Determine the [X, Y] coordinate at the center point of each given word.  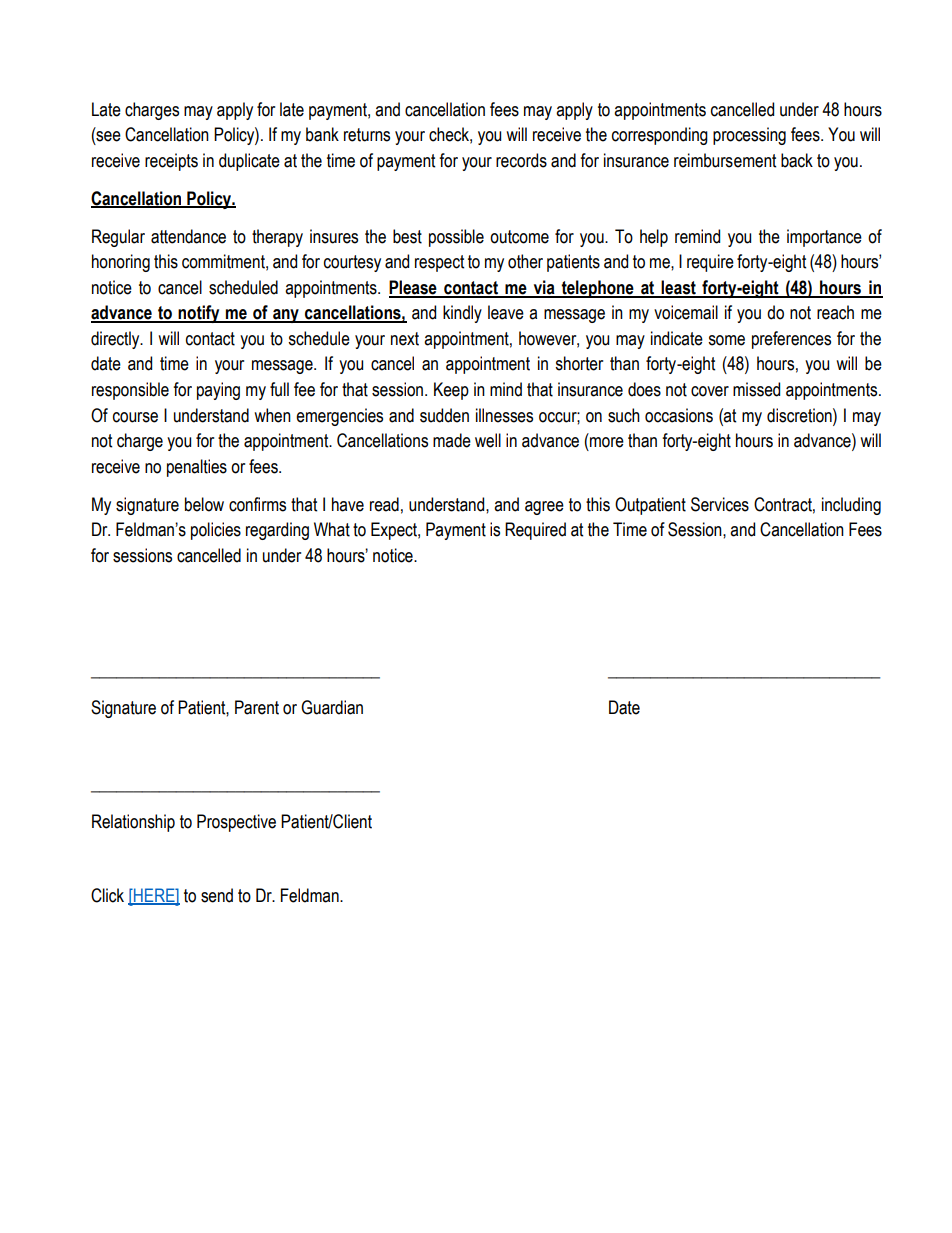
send [217, 895]
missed [756, 389]
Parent [257, 707]
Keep [451, 391]
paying [218, 391]
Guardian [332, 707]
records [521, 160]
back [797, 160]
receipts [171, 162]
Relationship [133, 823]
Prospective [236, 823]
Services [720, 504]
